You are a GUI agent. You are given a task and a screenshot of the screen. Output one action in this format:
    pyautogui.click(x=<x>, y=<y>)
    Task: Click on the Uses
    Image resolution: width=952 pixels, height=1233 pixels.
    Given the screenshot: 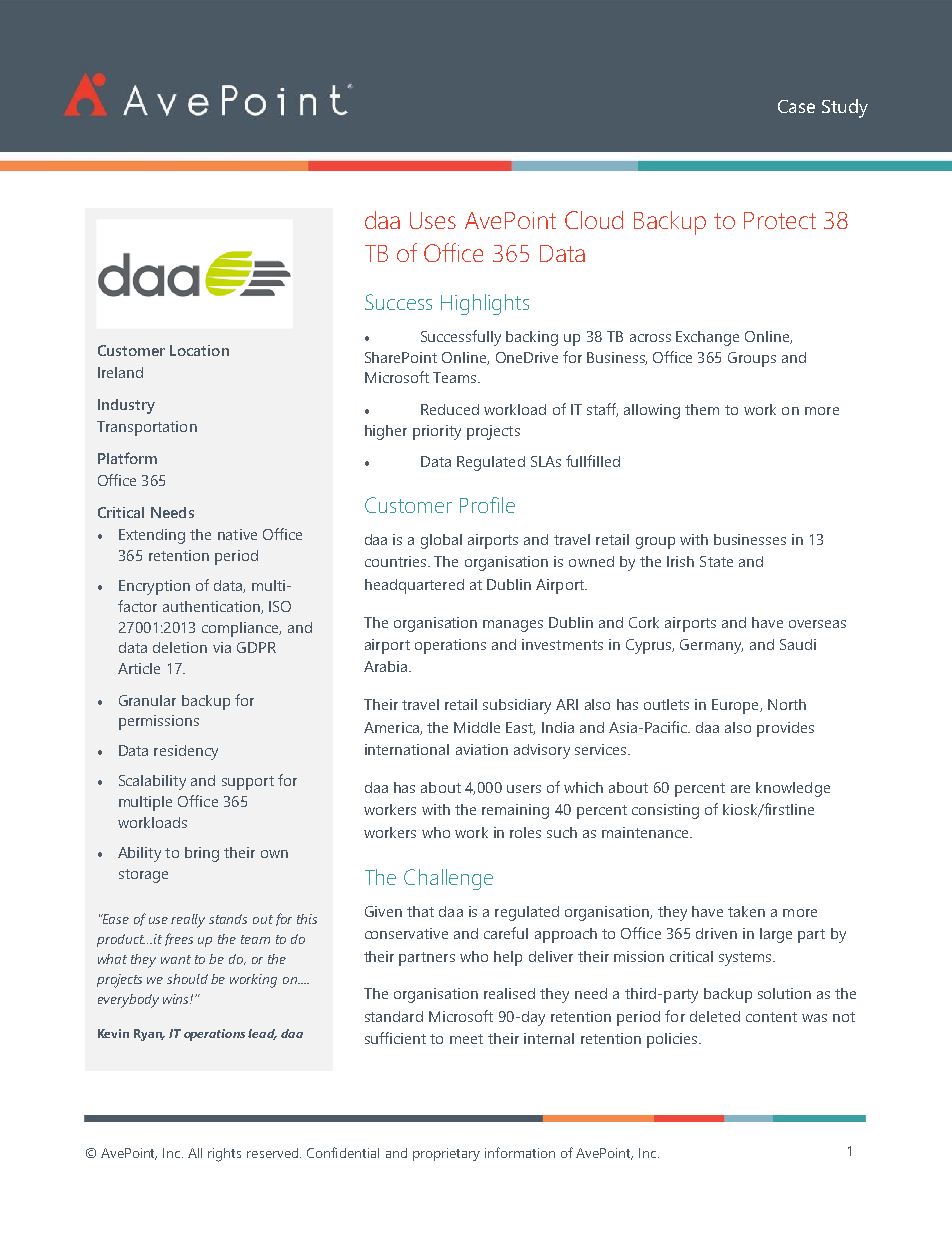 What is the action you would take?
    pyautogui.click(x=433, y=220)
